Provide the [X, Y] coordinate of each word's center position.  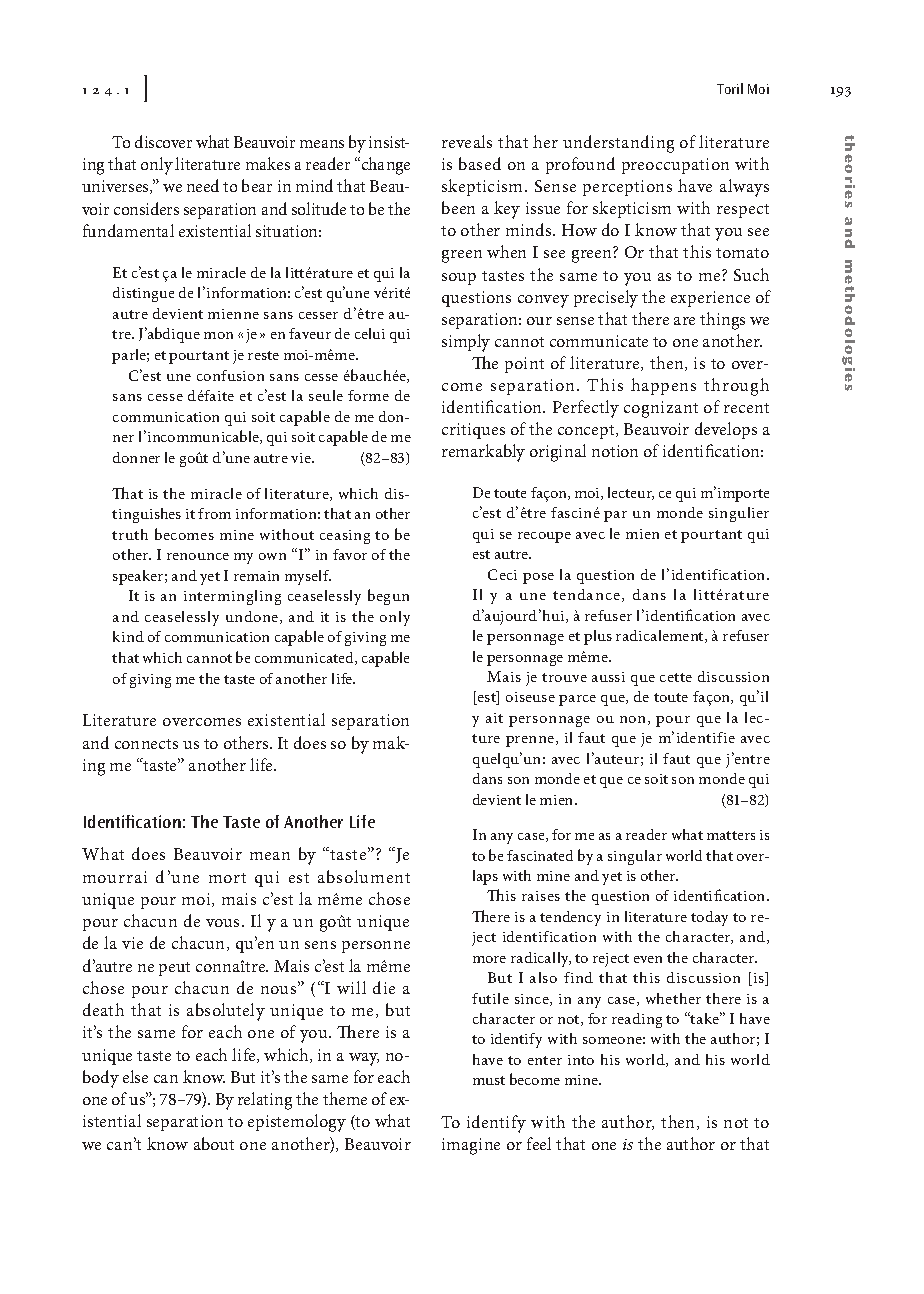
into [581, 1060]
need [203, 185]
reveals [467, 141]
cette [676, 677]
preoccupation [675, 166]
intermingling [232, 597]
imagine [471, 1146]
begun [388, 597]
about [214, 1143]
